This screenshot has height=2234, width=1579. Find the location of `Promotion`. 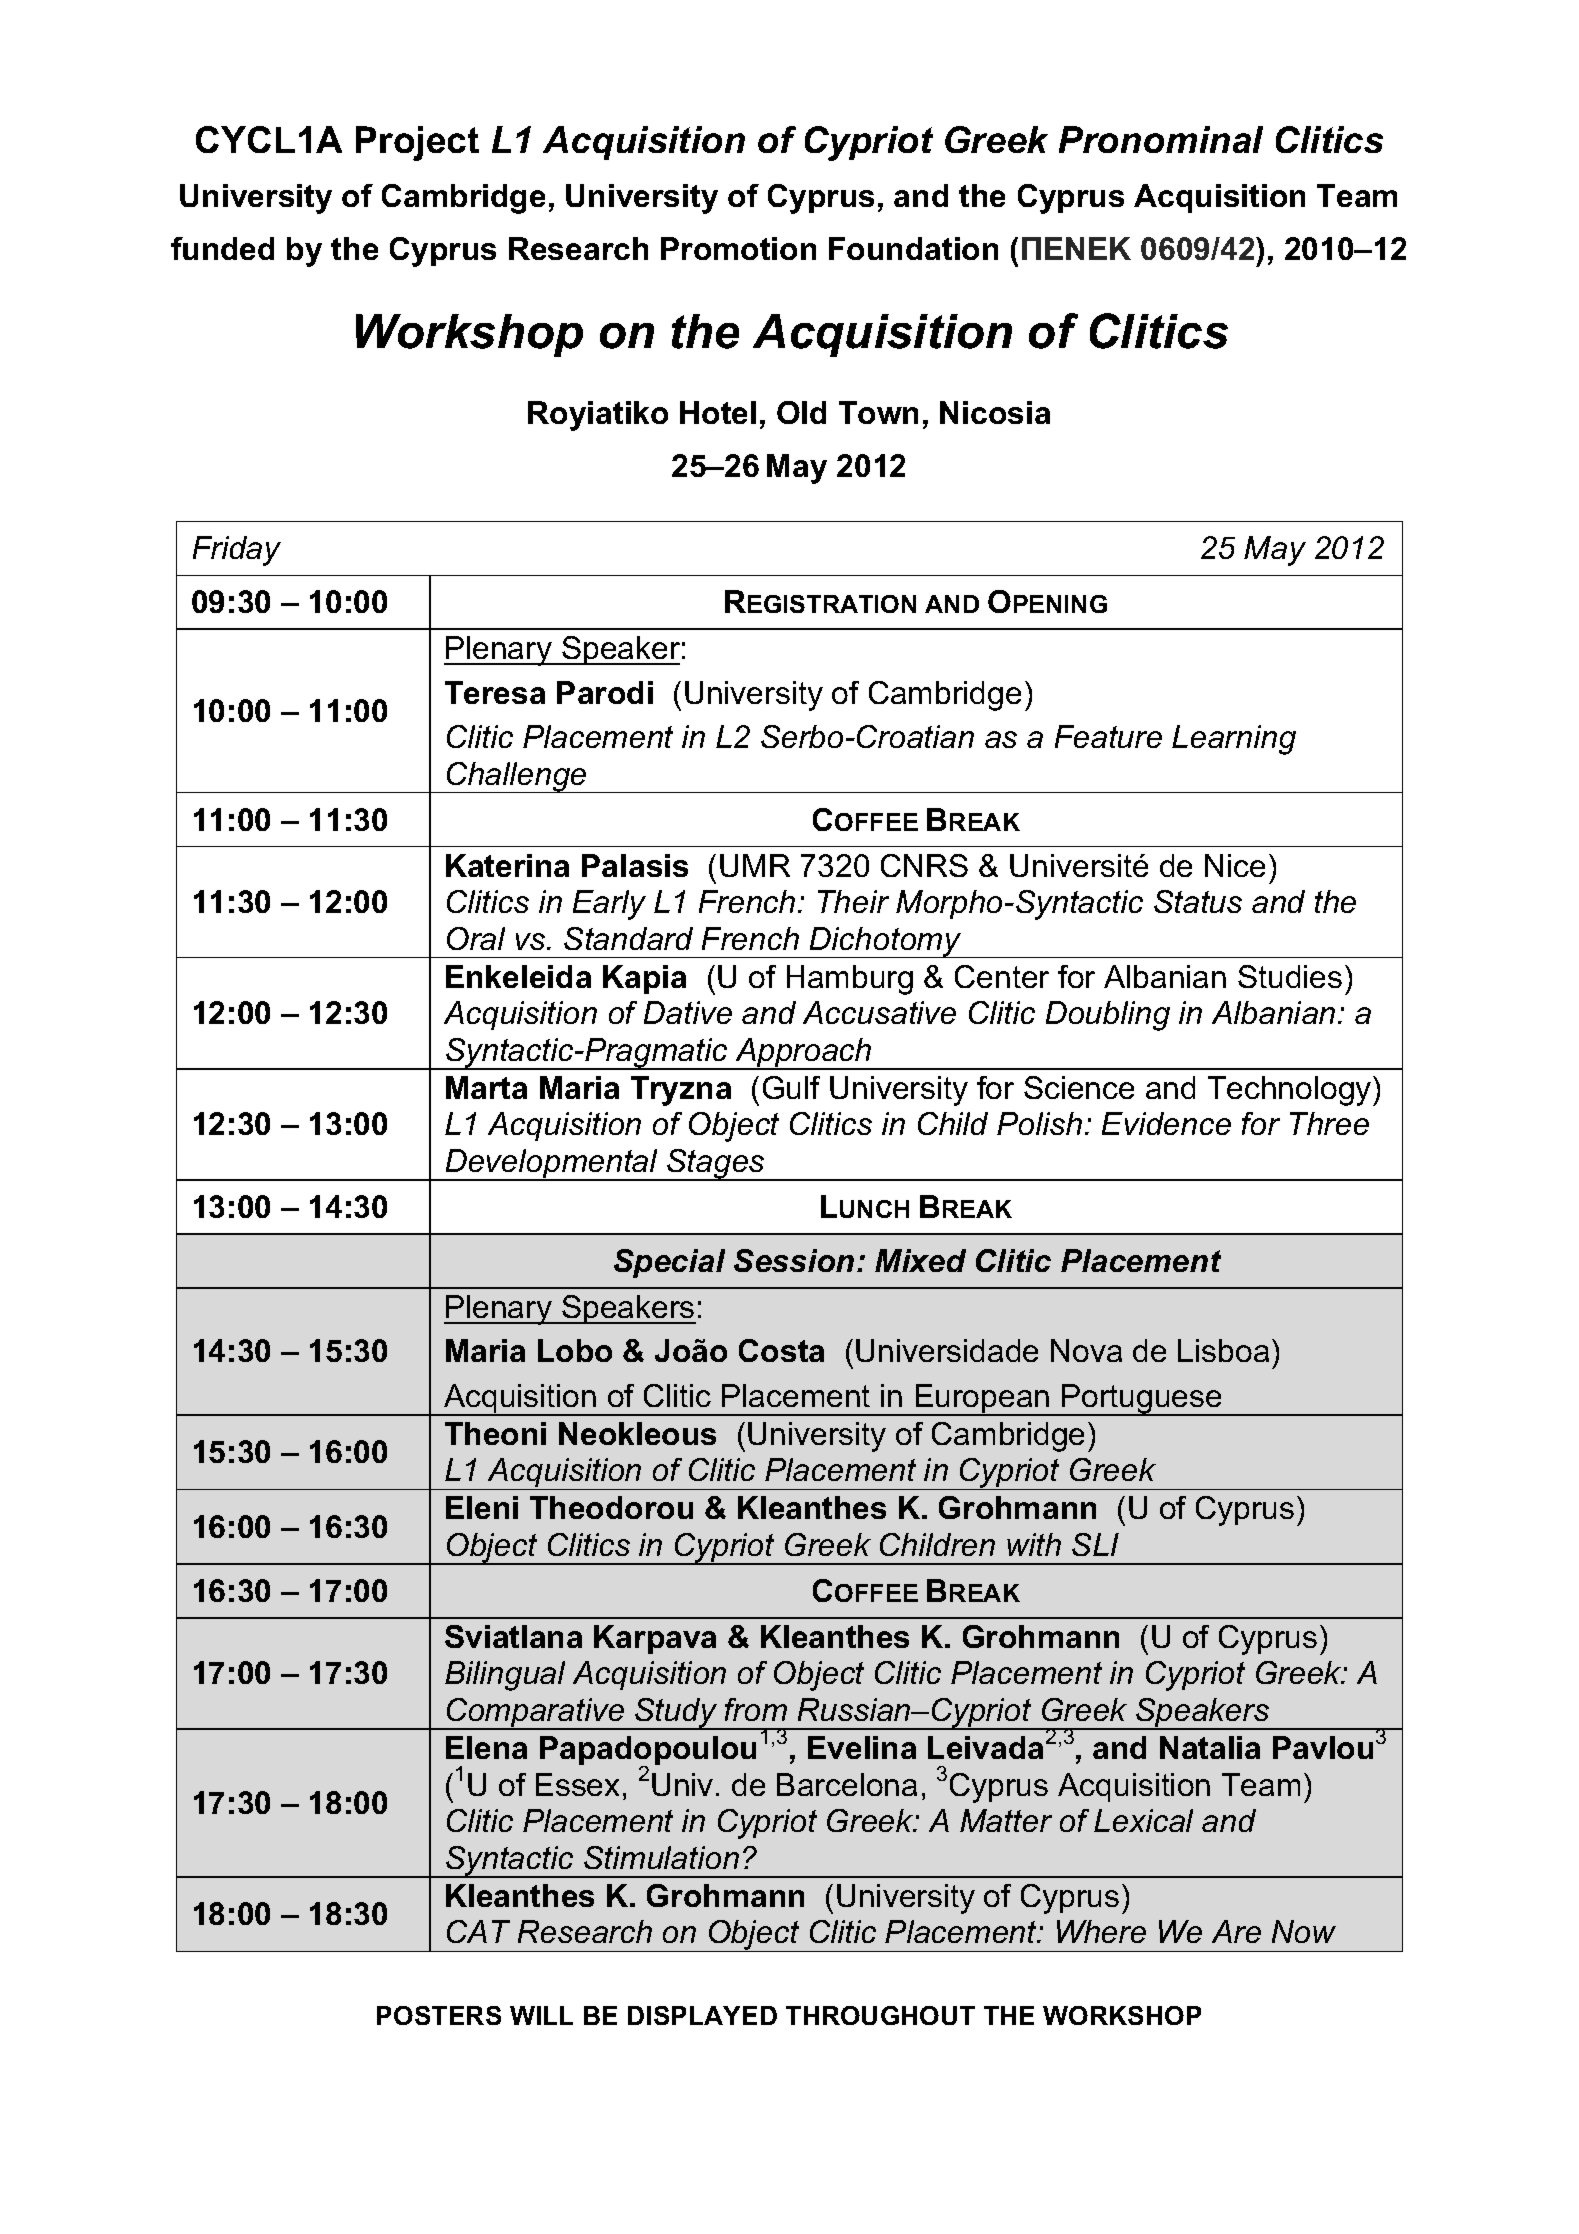

Promotion is located at coordinates (738, 248).
